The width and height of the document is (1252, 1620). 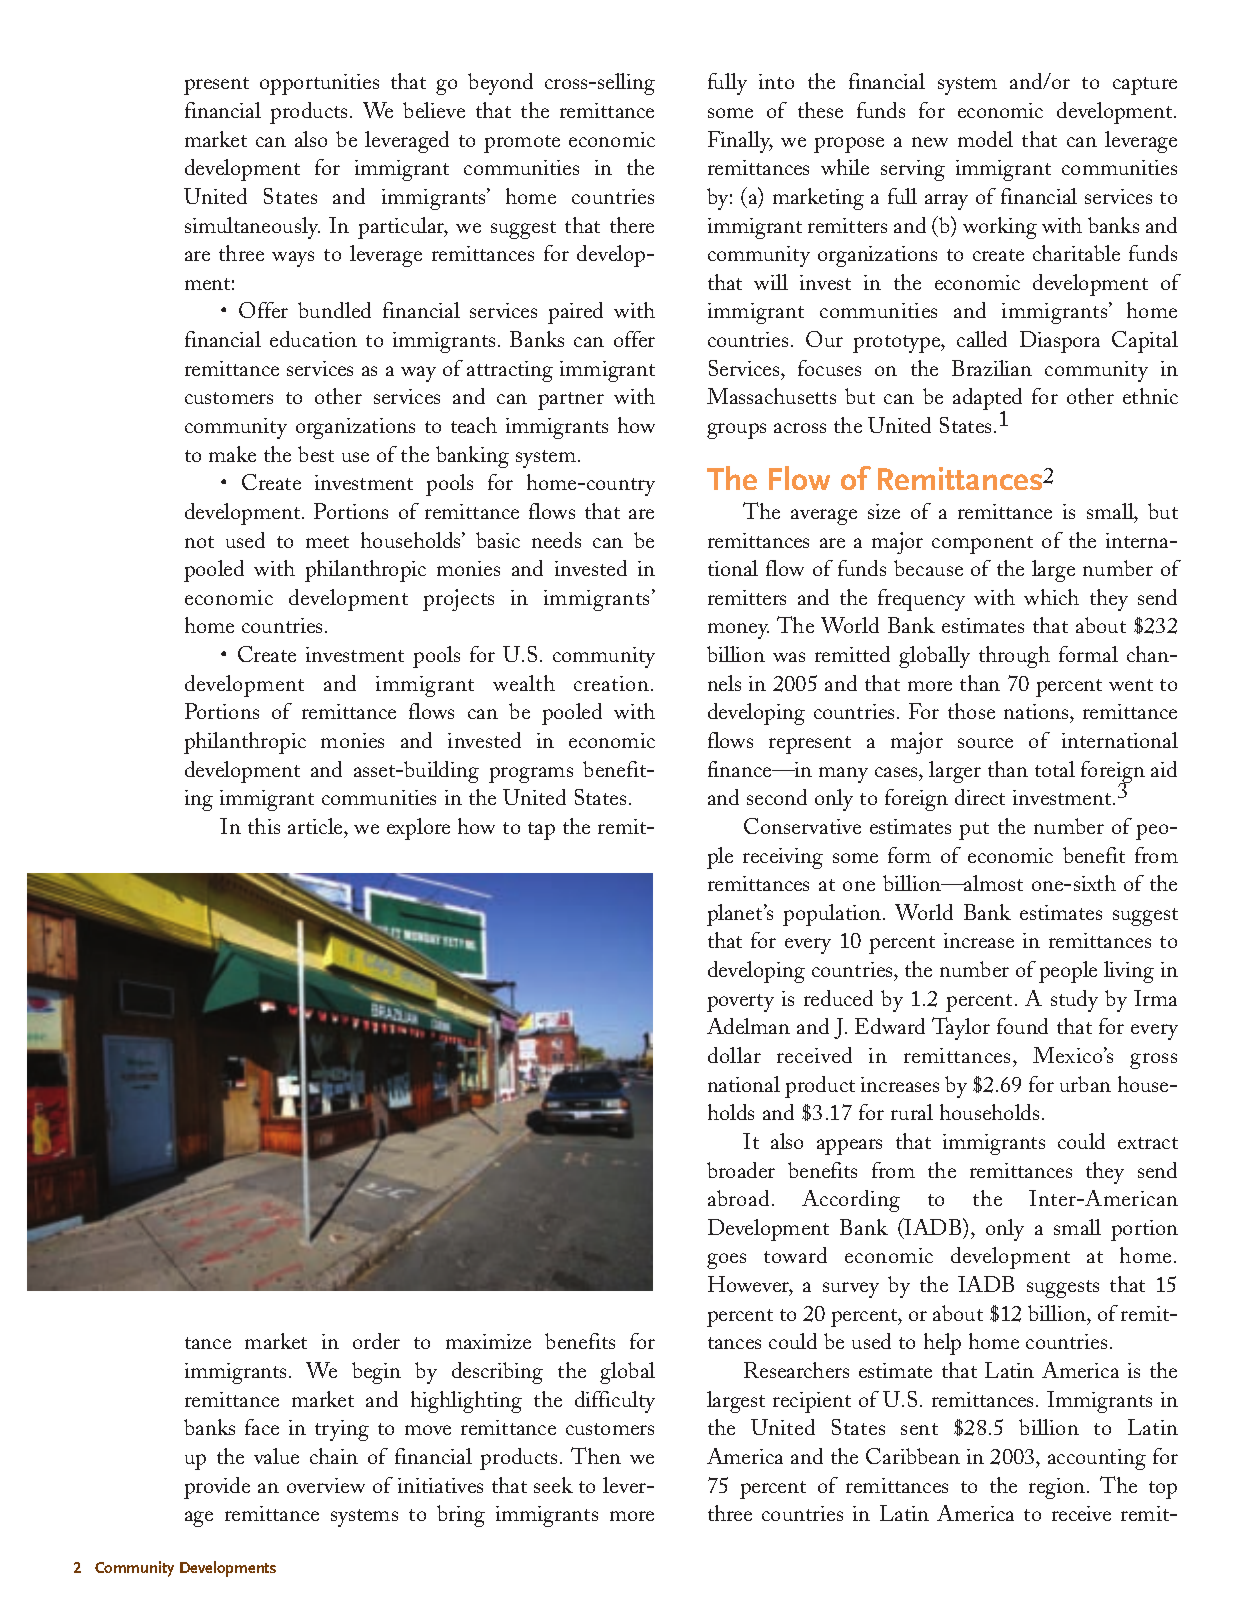 I want to click on region, so click(x=1058, y=1488).
